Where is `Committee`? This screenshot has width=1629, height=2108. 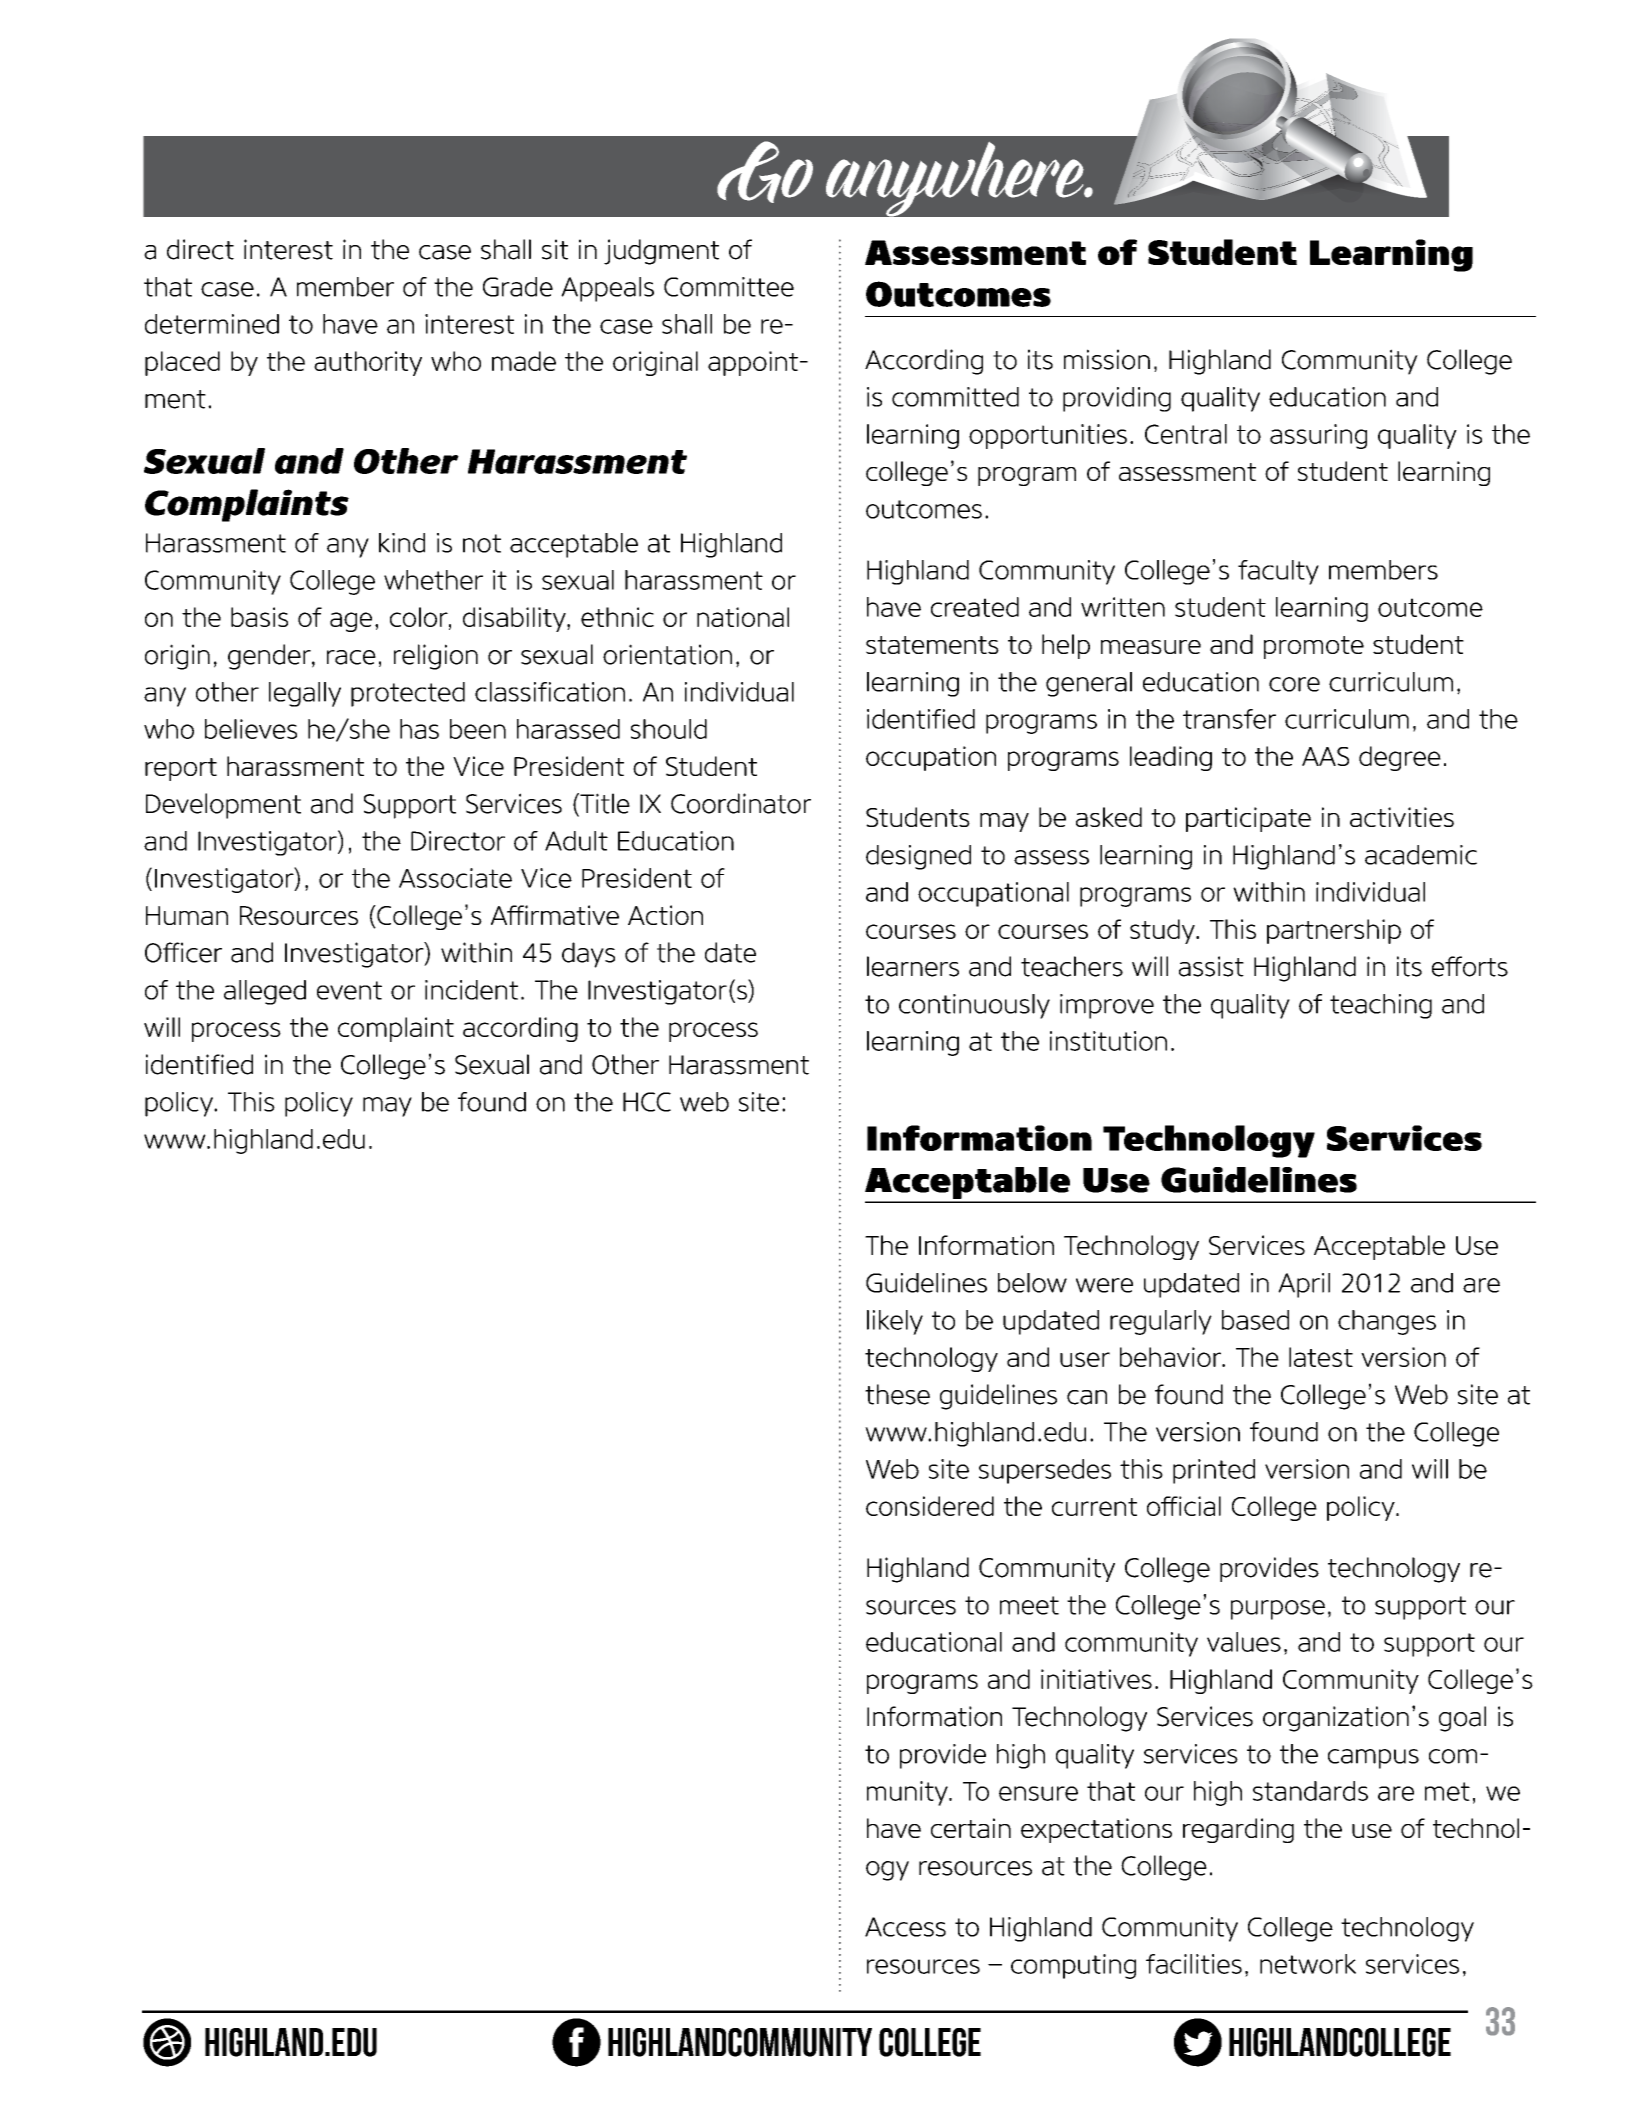
Committee is located at coordinates (729, 287).
